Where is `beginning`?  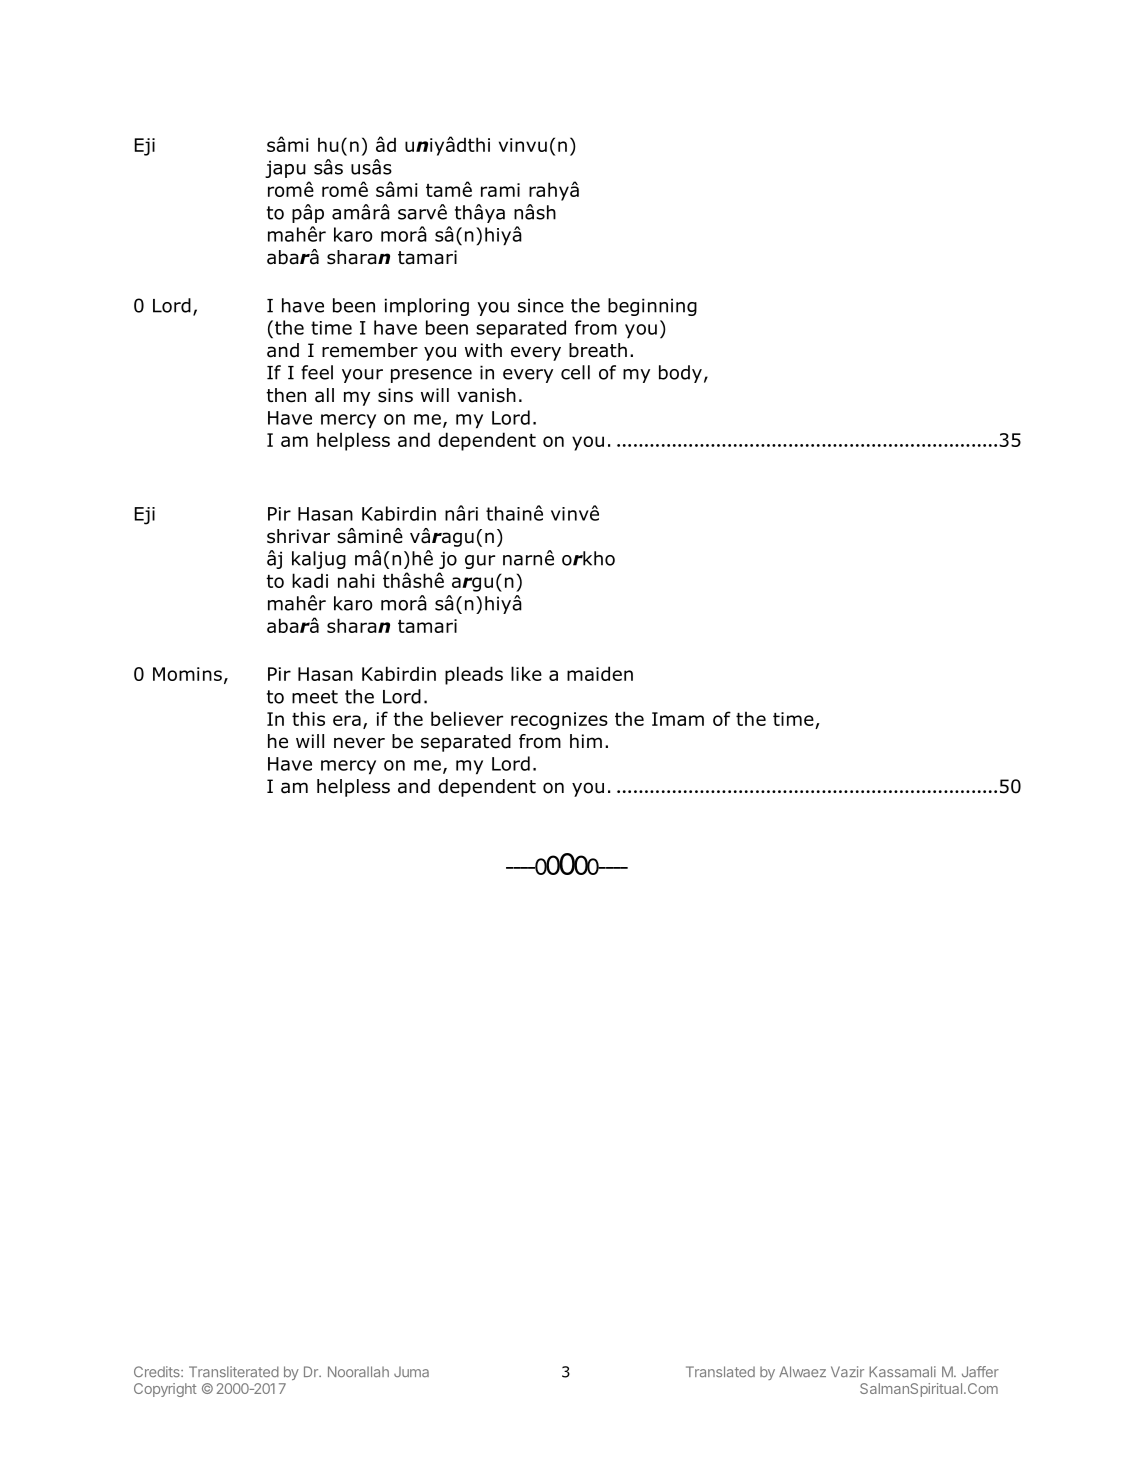
beginning is located at coordinates (652, 307).
